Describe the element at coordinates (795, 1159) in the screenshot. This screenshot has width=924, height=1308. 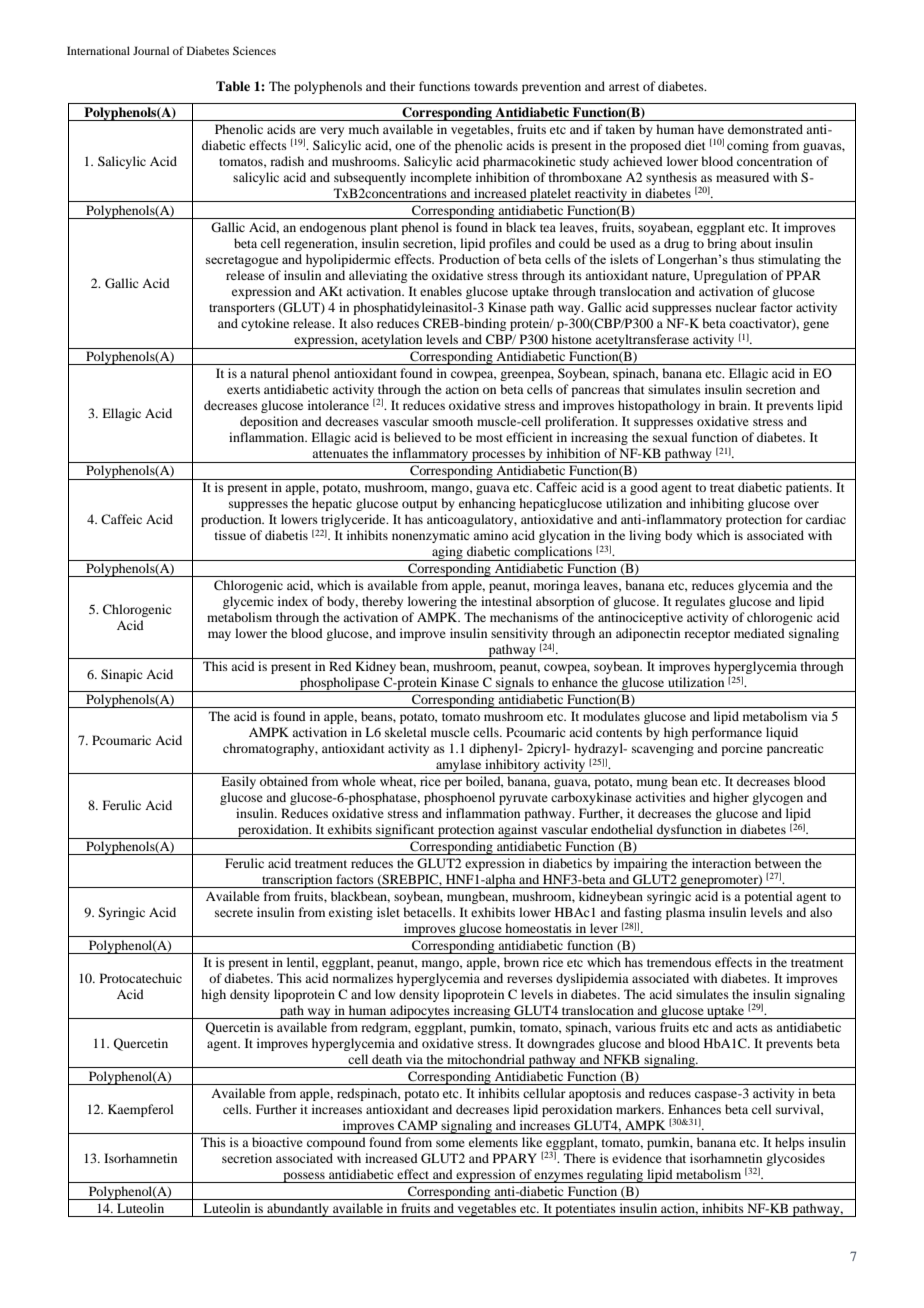
I see `glycosides` at that location.
